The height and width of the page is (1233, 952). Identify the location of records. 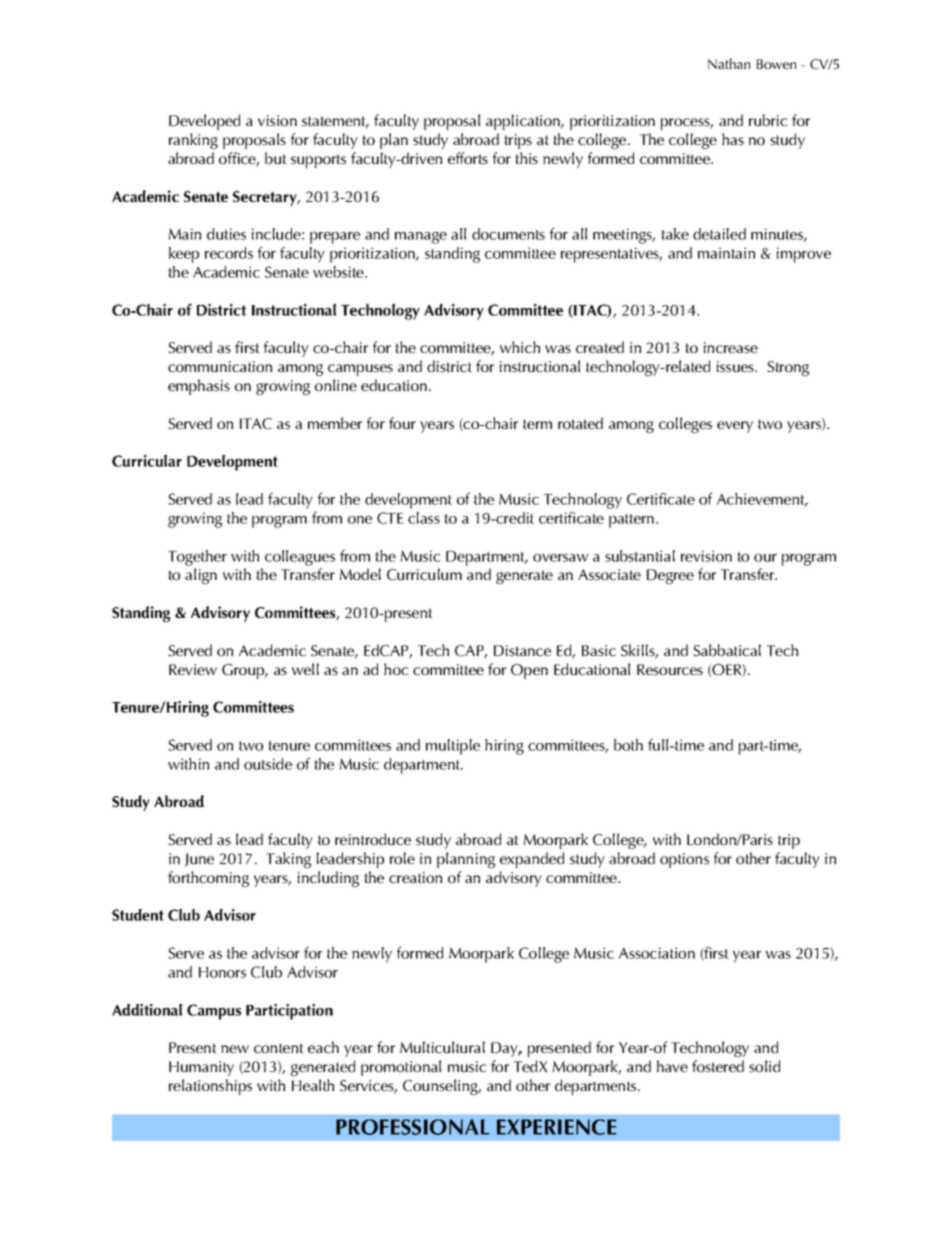
(229, 253).
